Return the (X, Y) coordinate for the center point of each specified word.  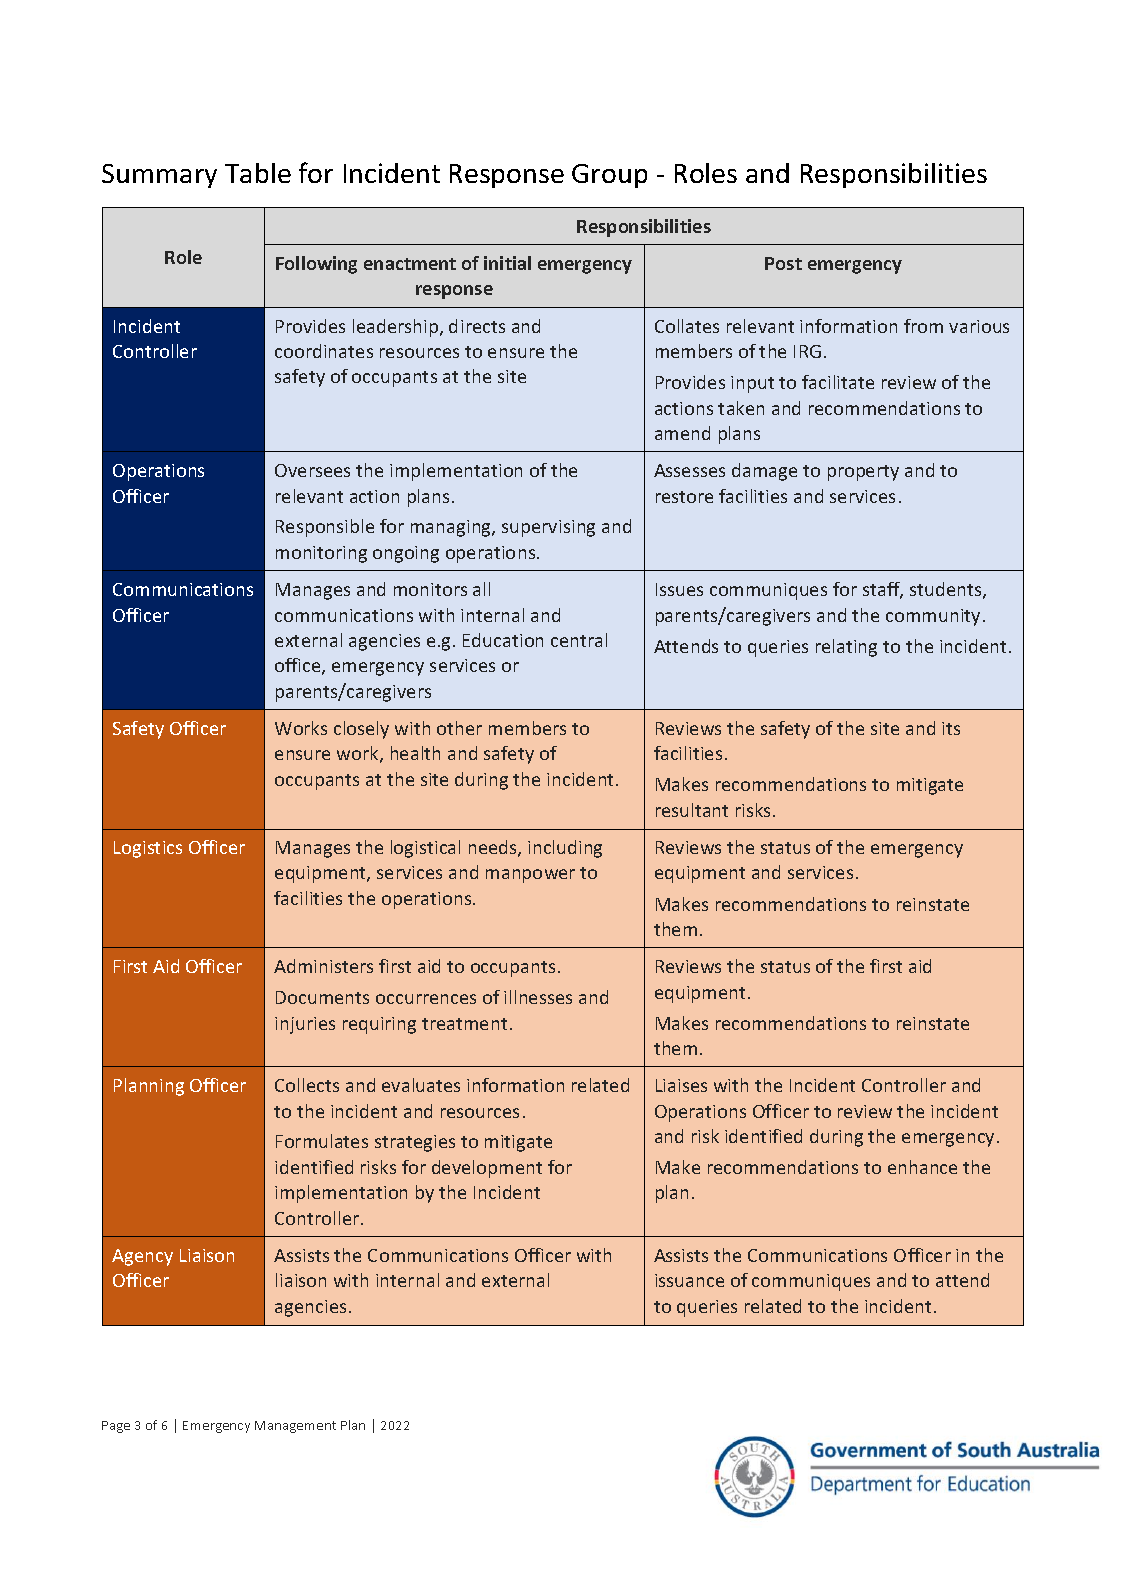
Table (258, 173)
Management (295, 1427)
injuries (305, 1025)
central (579, 640)
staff (883, 590)
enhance (922, 1167)
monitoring (321, 554)
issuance (689, 1280)
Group (609, 176)
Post (783, 263)
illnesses (538, 997)
